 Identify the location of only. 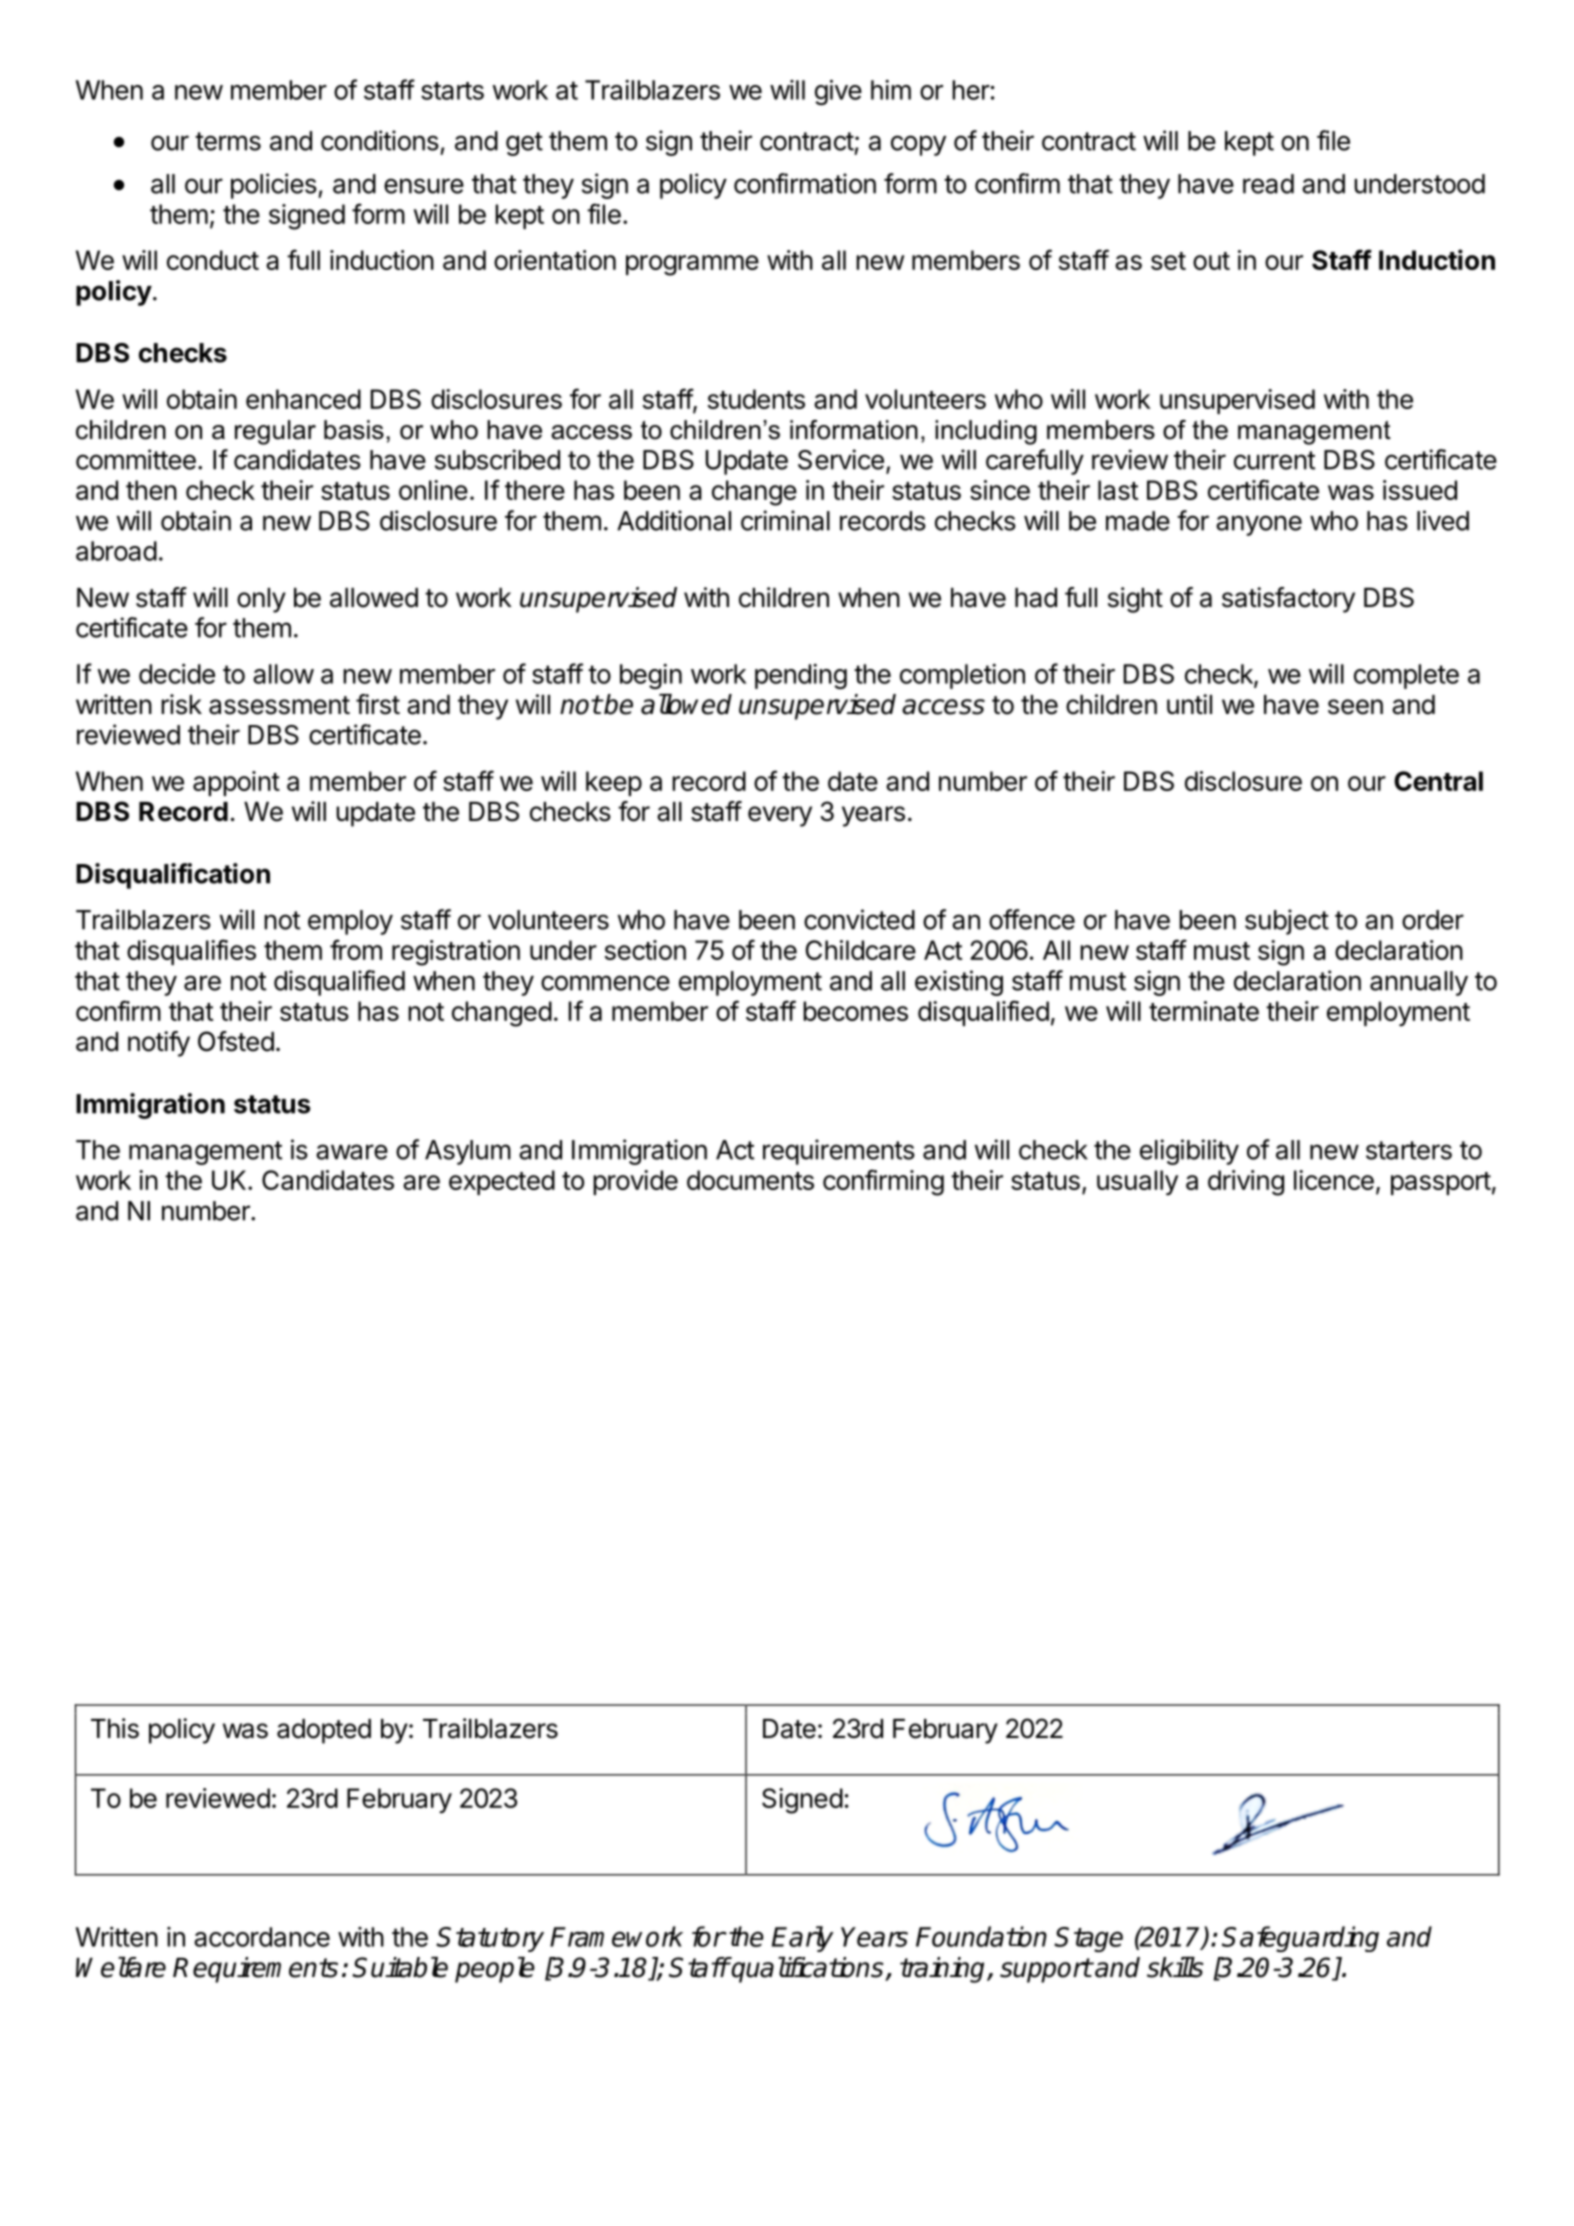
(261, 600).
